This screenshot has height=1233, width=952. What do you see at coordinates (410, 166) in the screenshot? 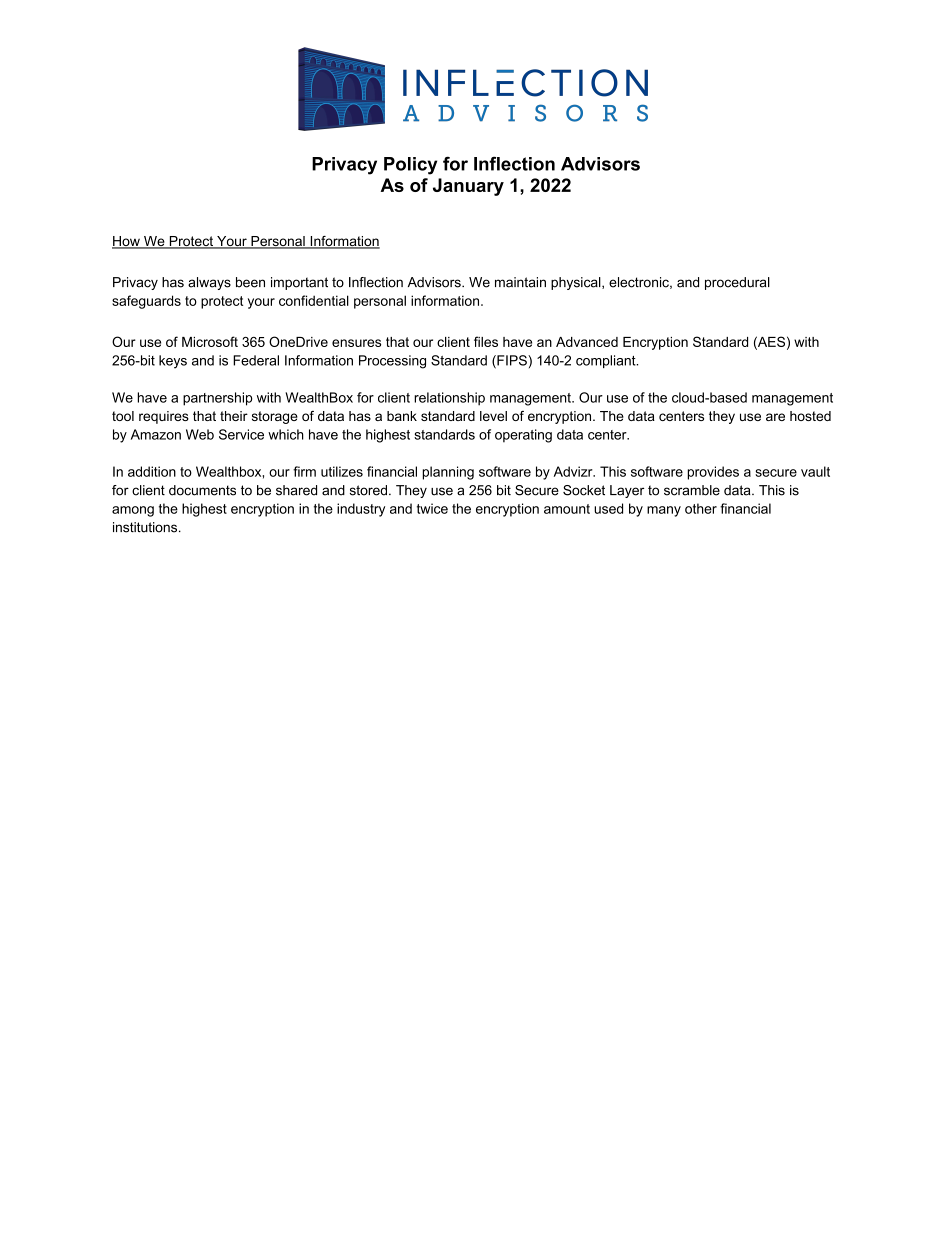
I see `Policy` at bounding box center [410, 166].
